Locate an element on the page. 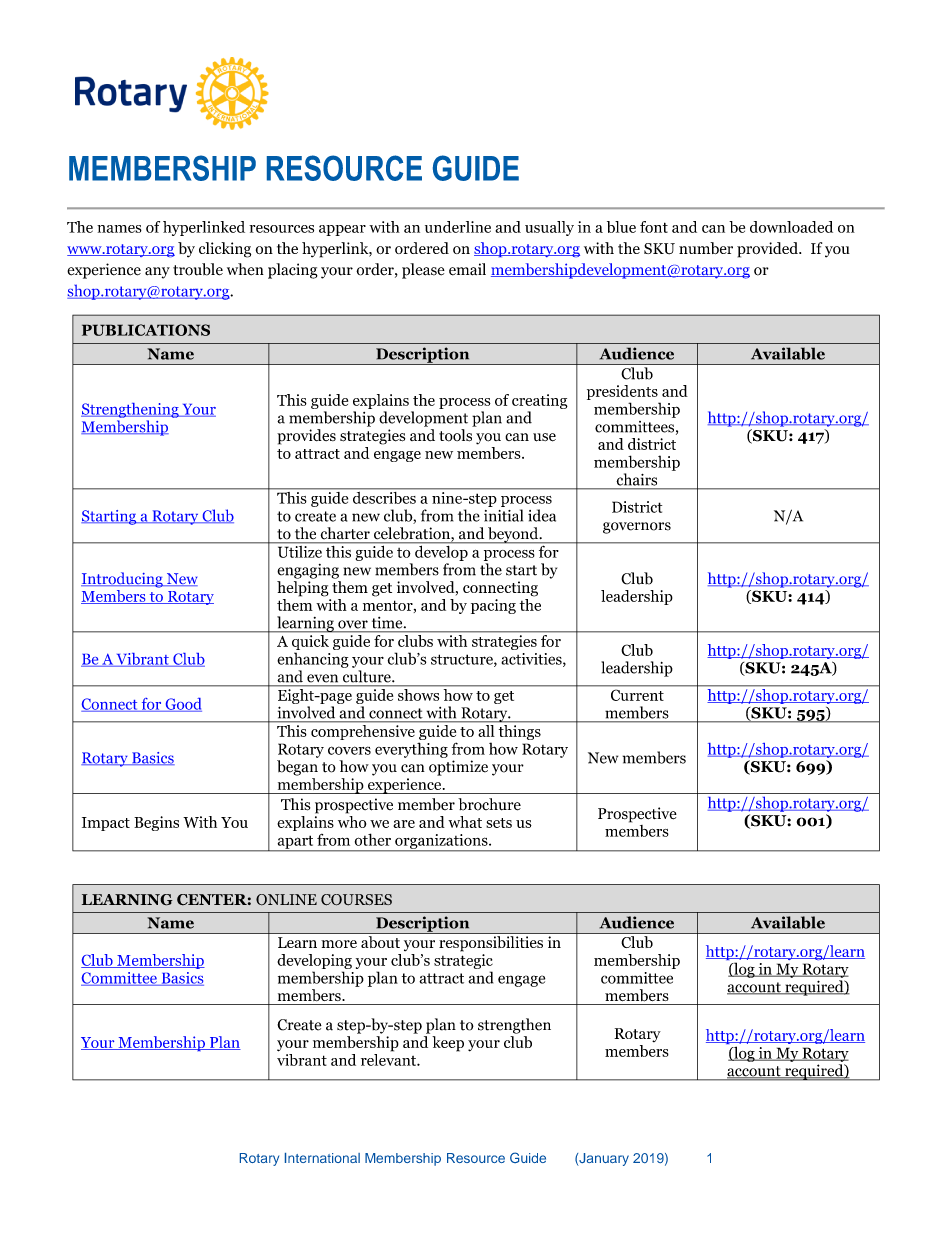 The height and width of the image is (1233, 952). trouble is located at coordinates (198, 269).
